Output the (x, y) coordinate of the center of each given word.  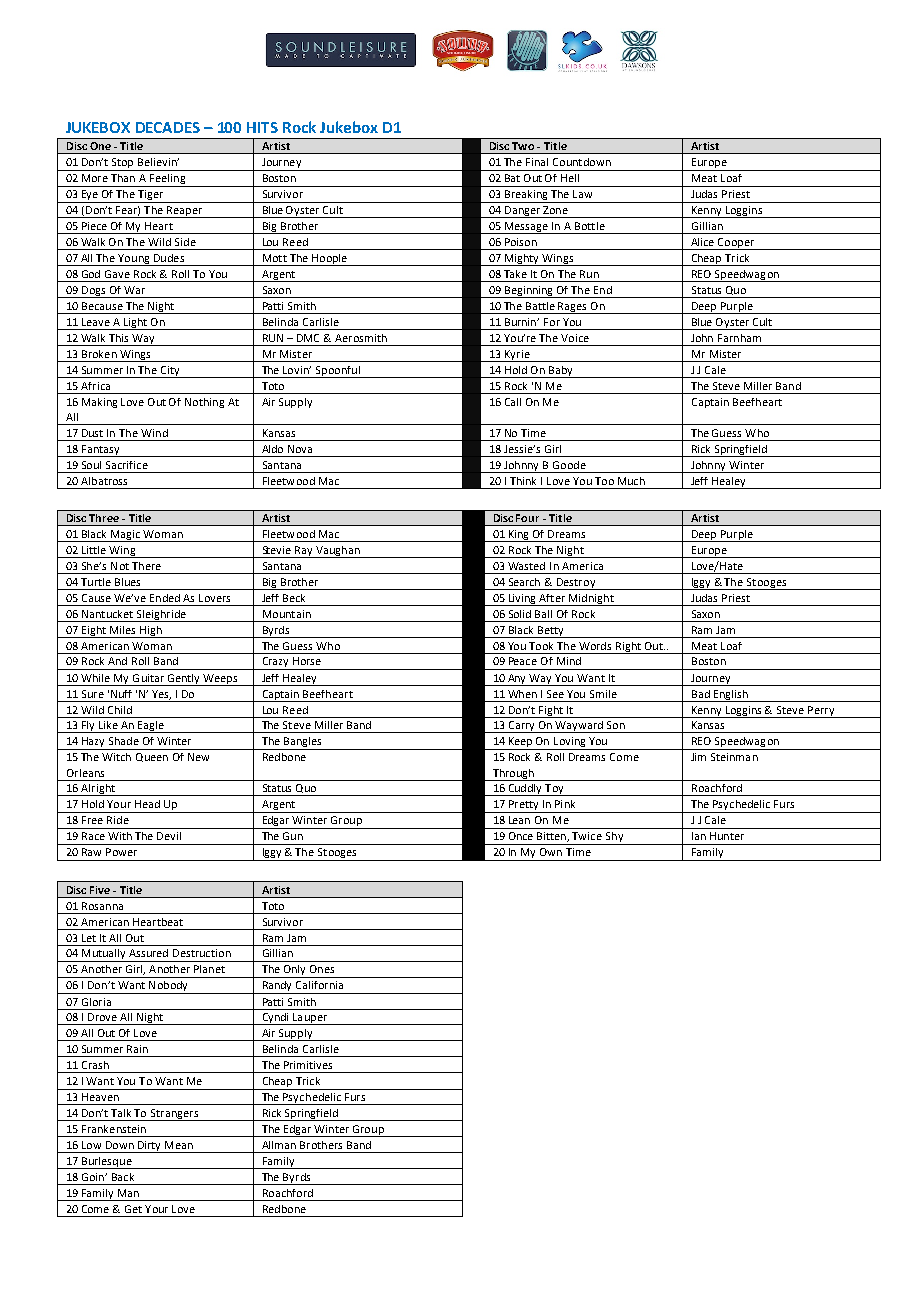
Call (513, 402)
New (198, 757)
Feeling (168, 180)
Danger (523, 212)
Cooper (736, 244)
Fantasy (101, 451)
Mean (179, 1145)
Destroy (576, 584)
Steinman (734, 757)
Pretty (524, 806)
